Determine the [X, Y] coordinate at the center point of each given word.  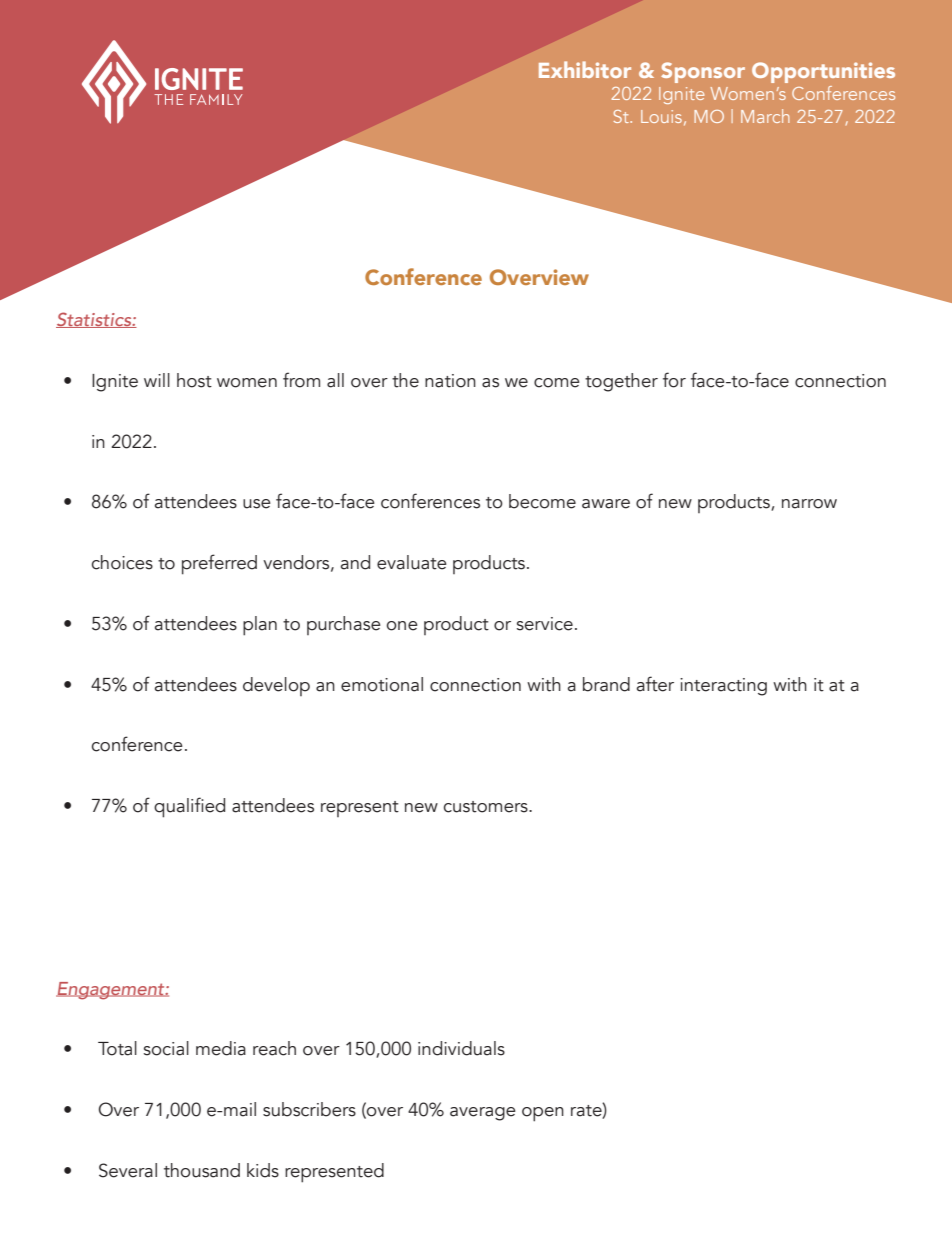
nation [450, 381]
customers [487, 807]
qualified [189, 807]
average [483, 1114]
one [402, 626]
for [674, 380]
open [543, 1114]
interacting [723, 687]
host [194, 380]
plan [260, 626]
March [765, 116]
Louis [661, 116]
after [655, 684]
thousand [202, 1170]
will [157, 380]
